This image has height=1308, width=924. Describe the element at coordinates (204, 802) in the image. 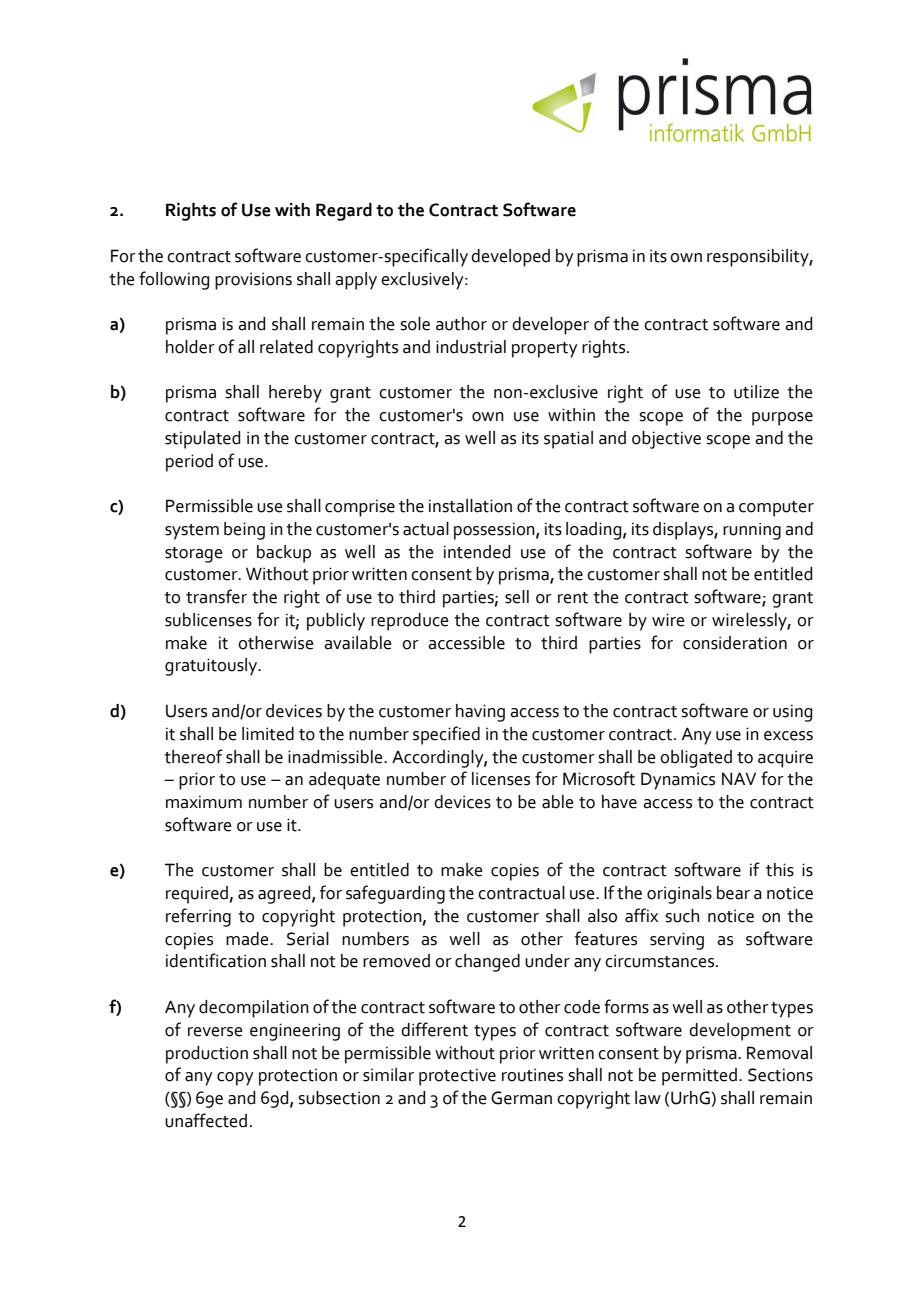

I see `maximum` at that location.
